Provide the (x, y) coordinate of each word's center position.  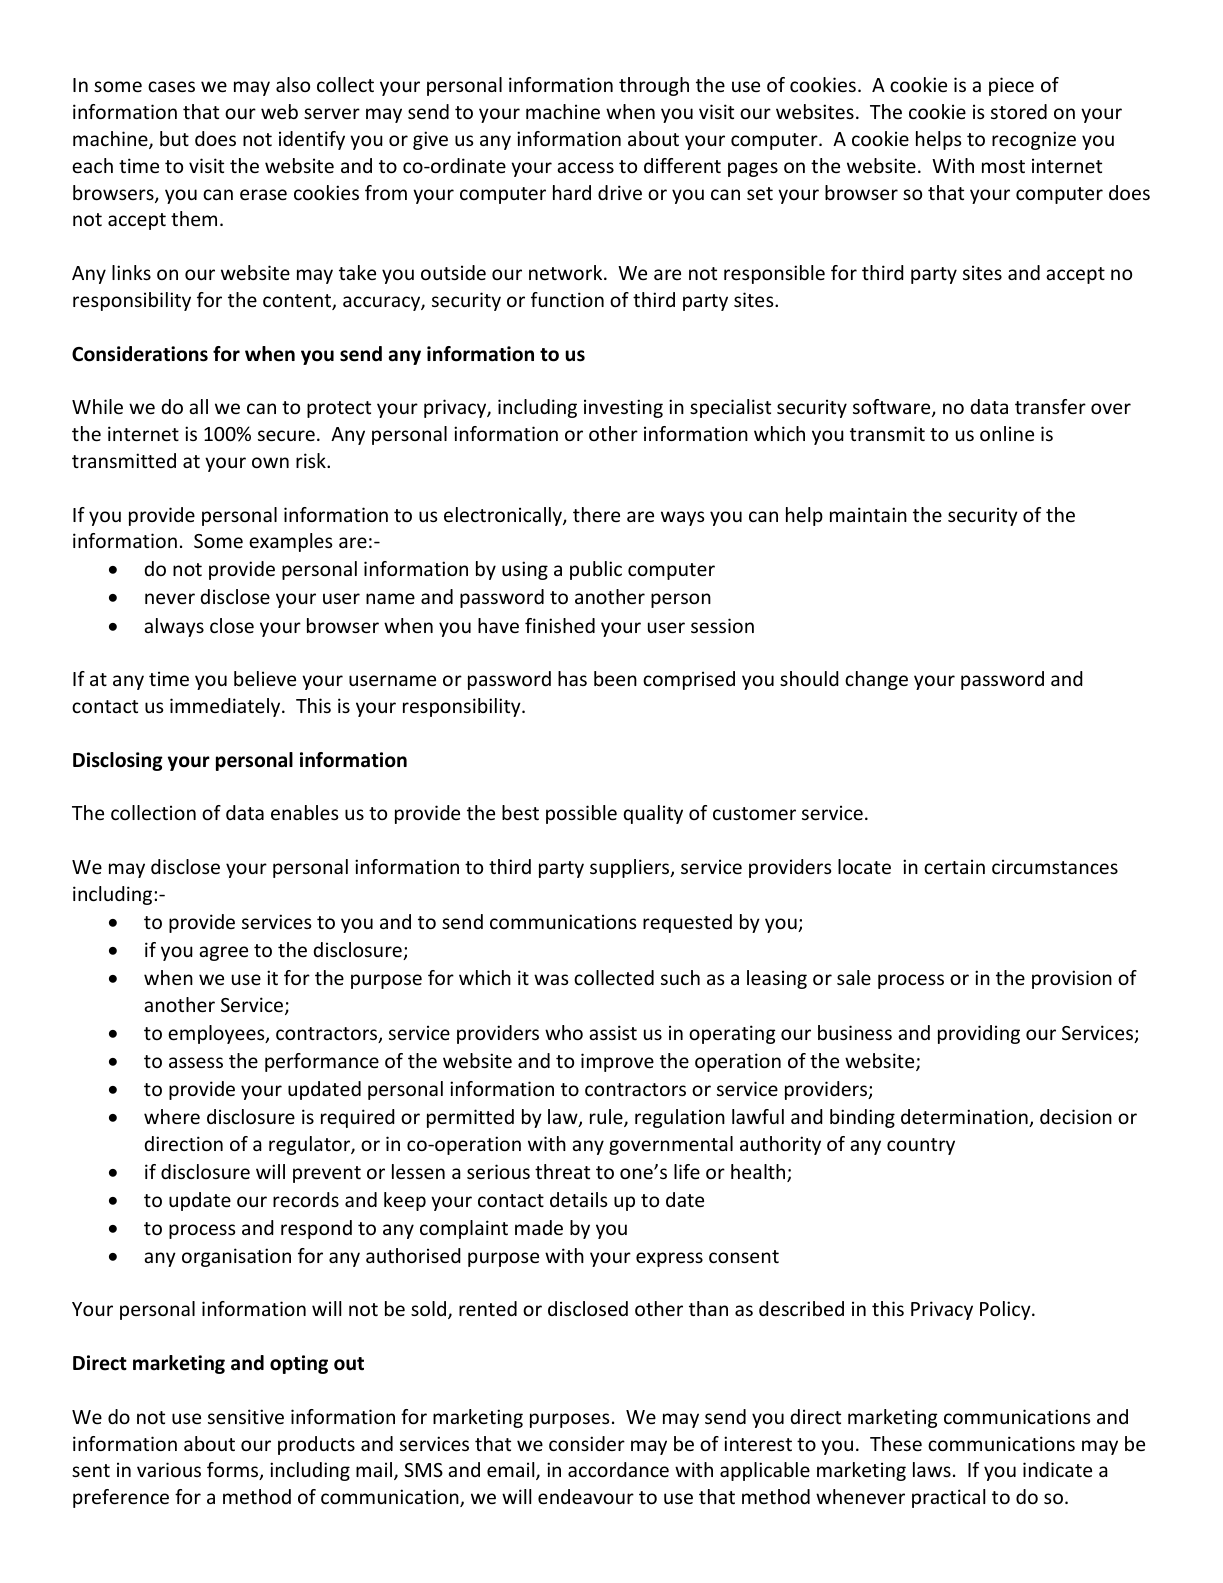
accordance (618, 1469)
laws (932, 1469)
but (174, 138)
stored (1019, 111)
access (585, 167)
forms (234, 1471)
